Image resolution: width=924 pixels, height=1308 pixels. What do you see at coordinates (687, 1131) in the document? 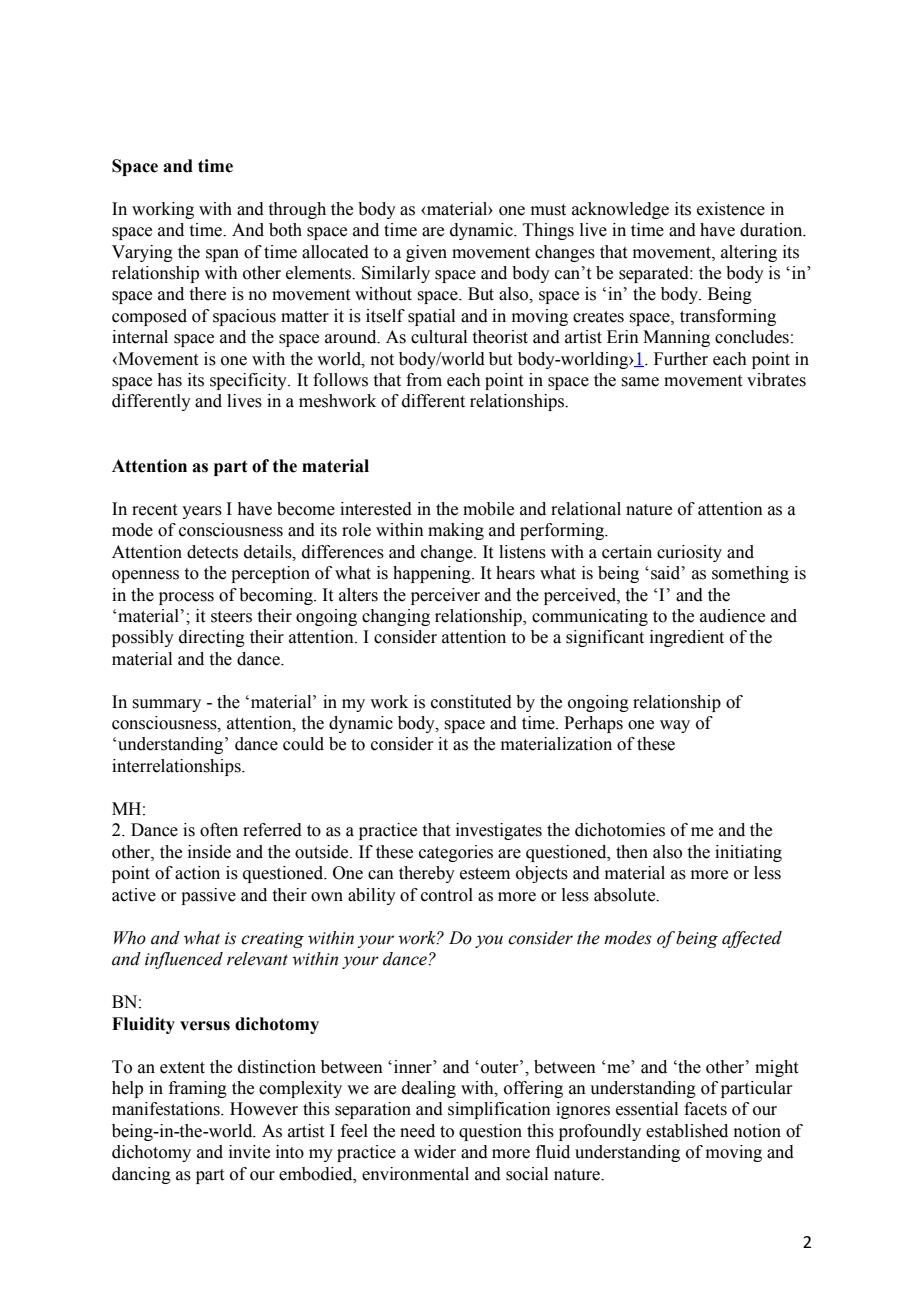
I see `established` at bounding box center [687, 1131].
